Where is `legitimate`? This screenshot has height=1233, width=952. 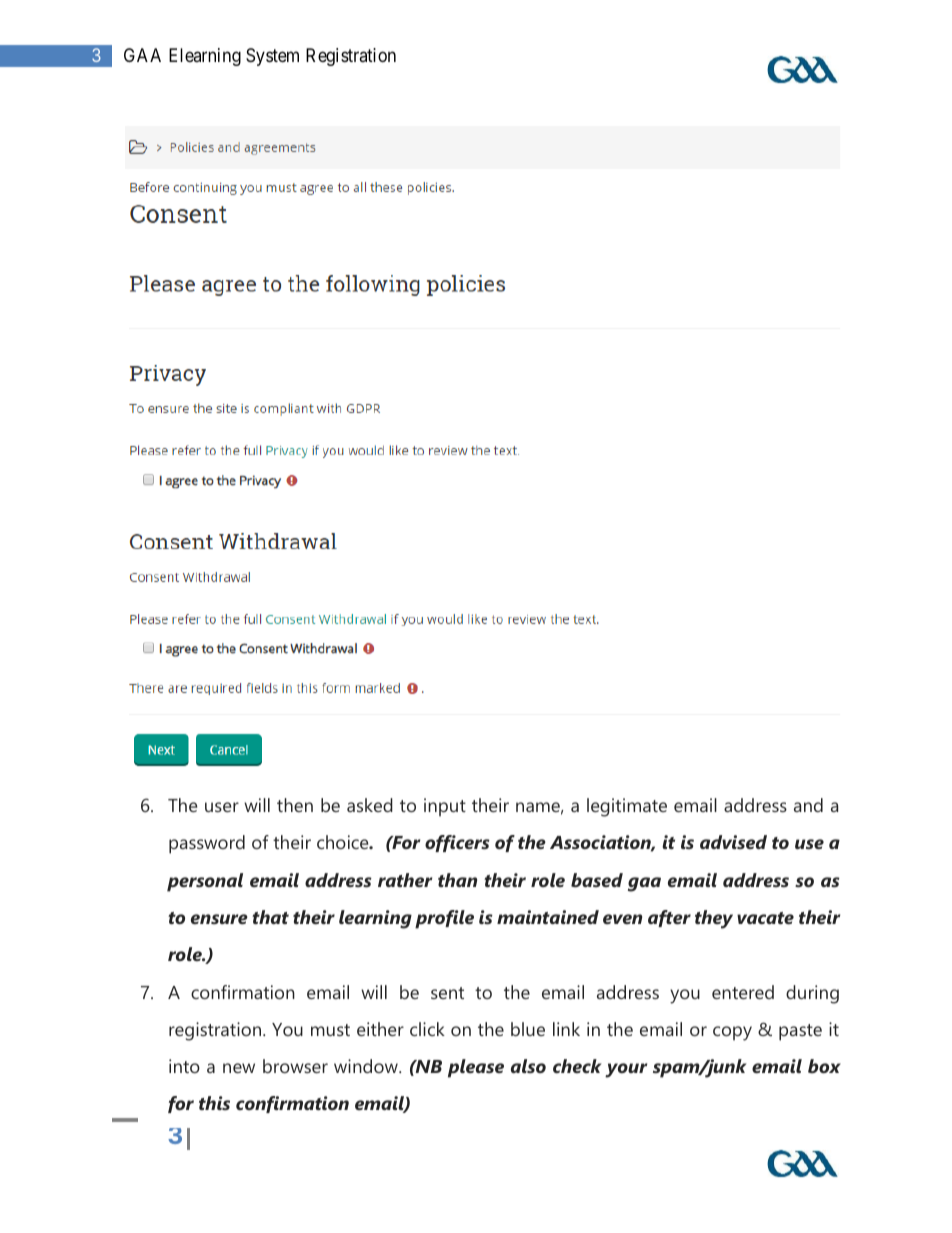
legitimate is located at coordinates (627, 807).
